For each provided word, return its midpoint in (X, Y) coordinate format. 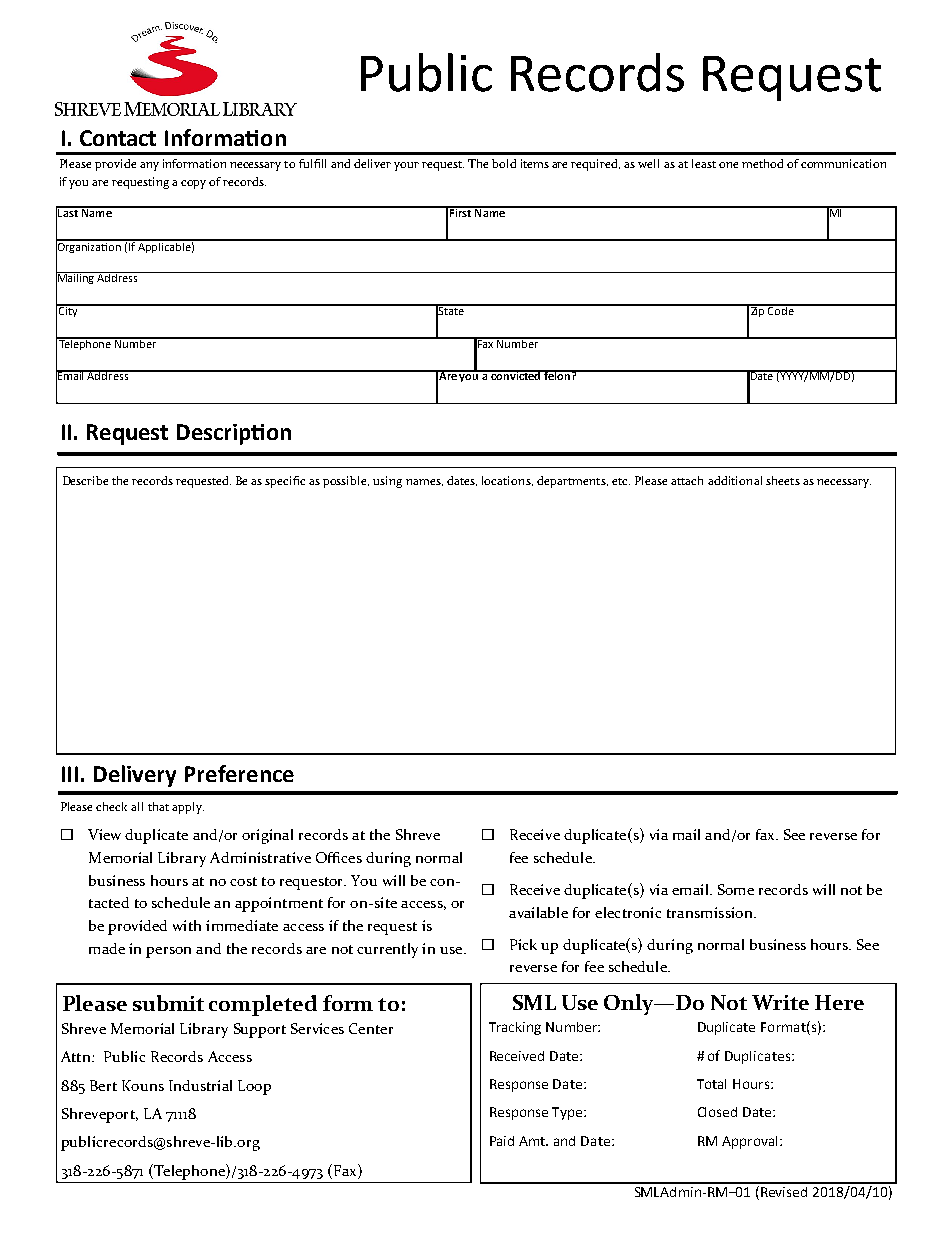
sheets (783, 480)
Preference (239, 773)
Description (234, 434)
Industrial (200, 1085)
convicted (516, 375)
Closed (717, 1112)
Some (736, 889)
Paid (502, 1141)
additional (735, 480)
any (149, 166)
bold (504, 163)
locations (507, 481)
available (538, 912)
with (187, 925)
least (704, 163)
